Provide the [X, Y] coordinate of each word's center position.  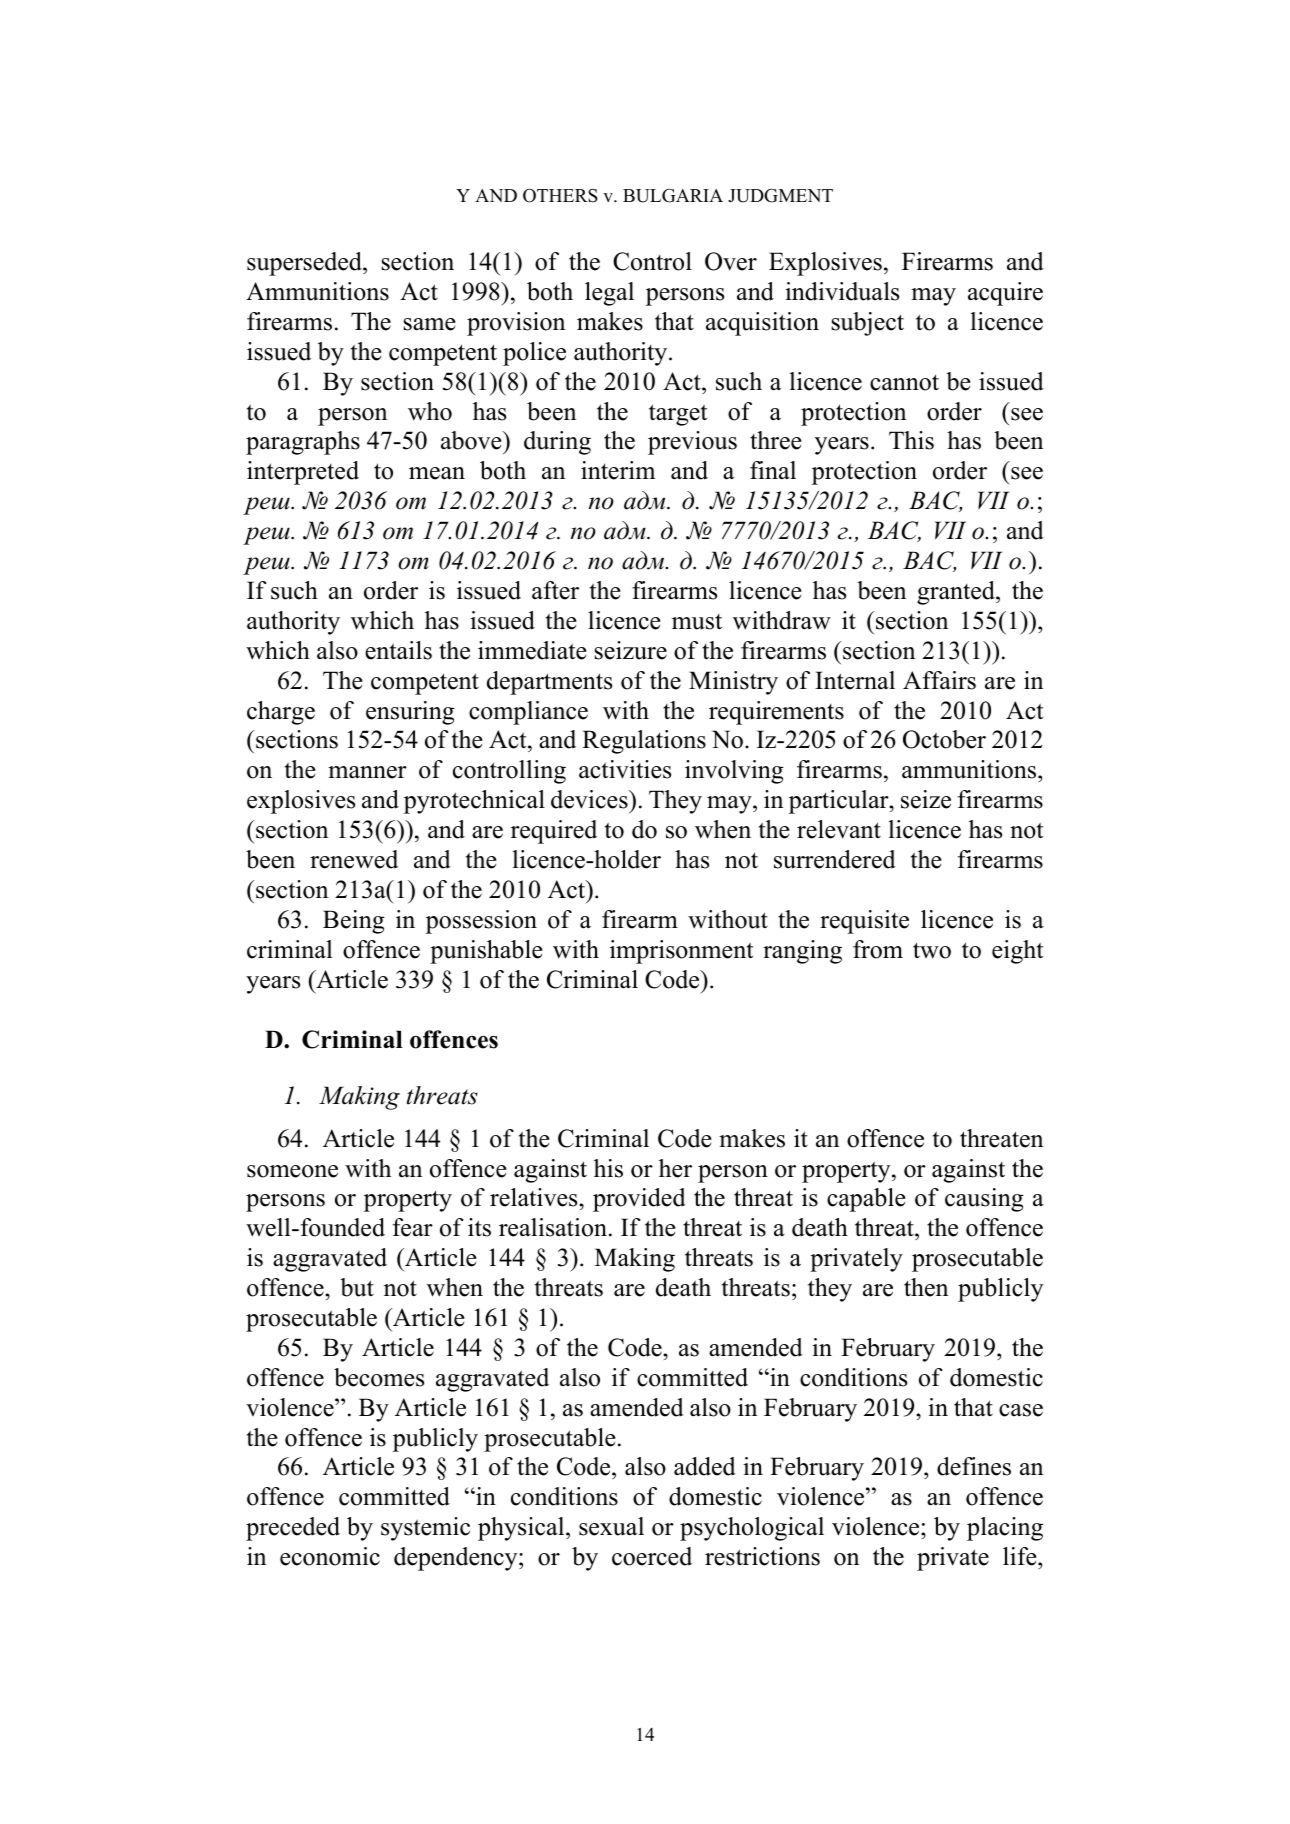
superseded [305, 264]
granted [957, 593]
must [697, 622]
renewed [354, 859]
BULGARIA [673, 196]
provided [639, 1200]
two [932, 950]
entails [398, 650]
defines [974, 1466]
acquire [1005, 294]
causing [984, 1200]
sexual [611, 1526]
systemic [425, 1529]
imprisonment [681, 952]
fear [413, 1227]
